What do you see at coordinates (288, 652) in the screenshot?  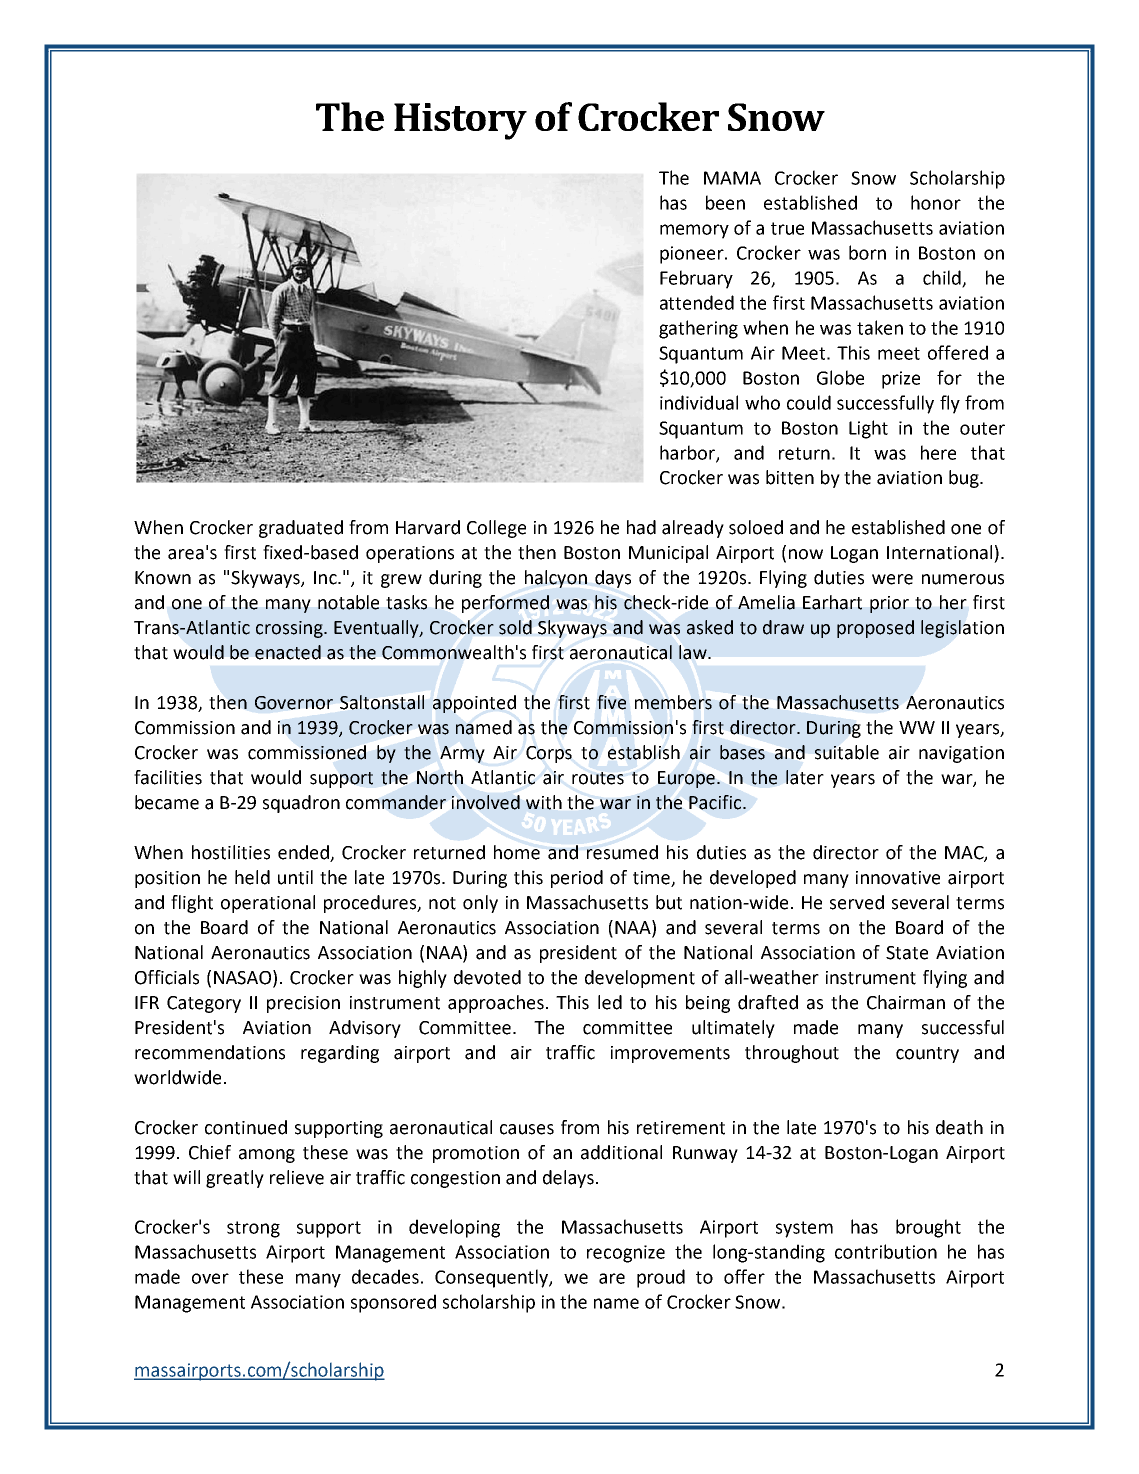 I see `enacted` at bounding box center [288, 652].
